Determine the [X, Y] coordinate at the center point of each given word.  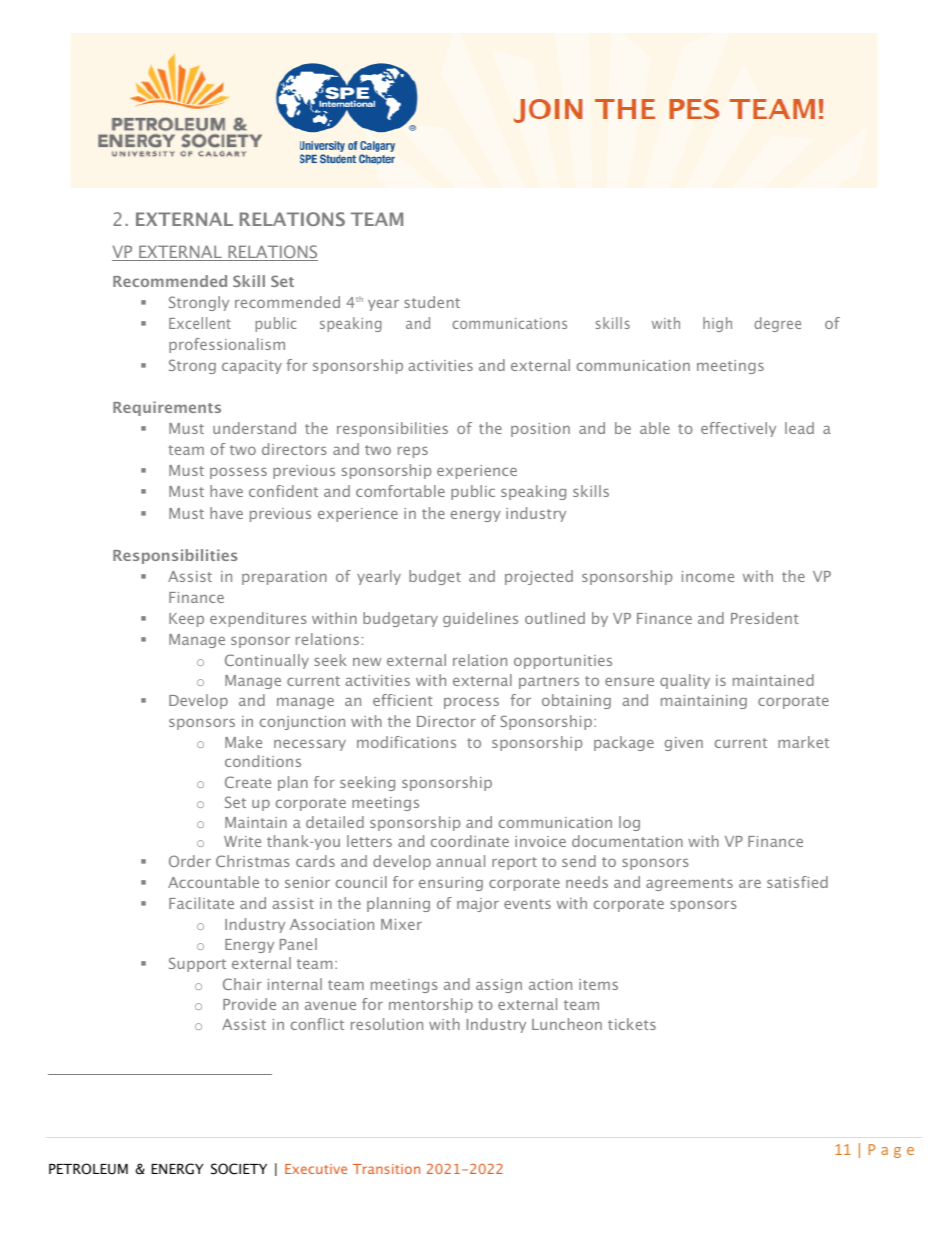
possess [238, 473]
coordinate [470, 841]
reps [413, 452]
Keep [186, 620]
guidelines [480, 619]
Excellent [200, 323]
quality [685, 681]
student [432, 302]
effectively [738, 429]
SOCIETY [239, 1169]
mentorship [431, 1005]
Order [190, 861]
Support [197, 964]
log [629, 823]
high [717, 324]
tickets [632, 1024]
